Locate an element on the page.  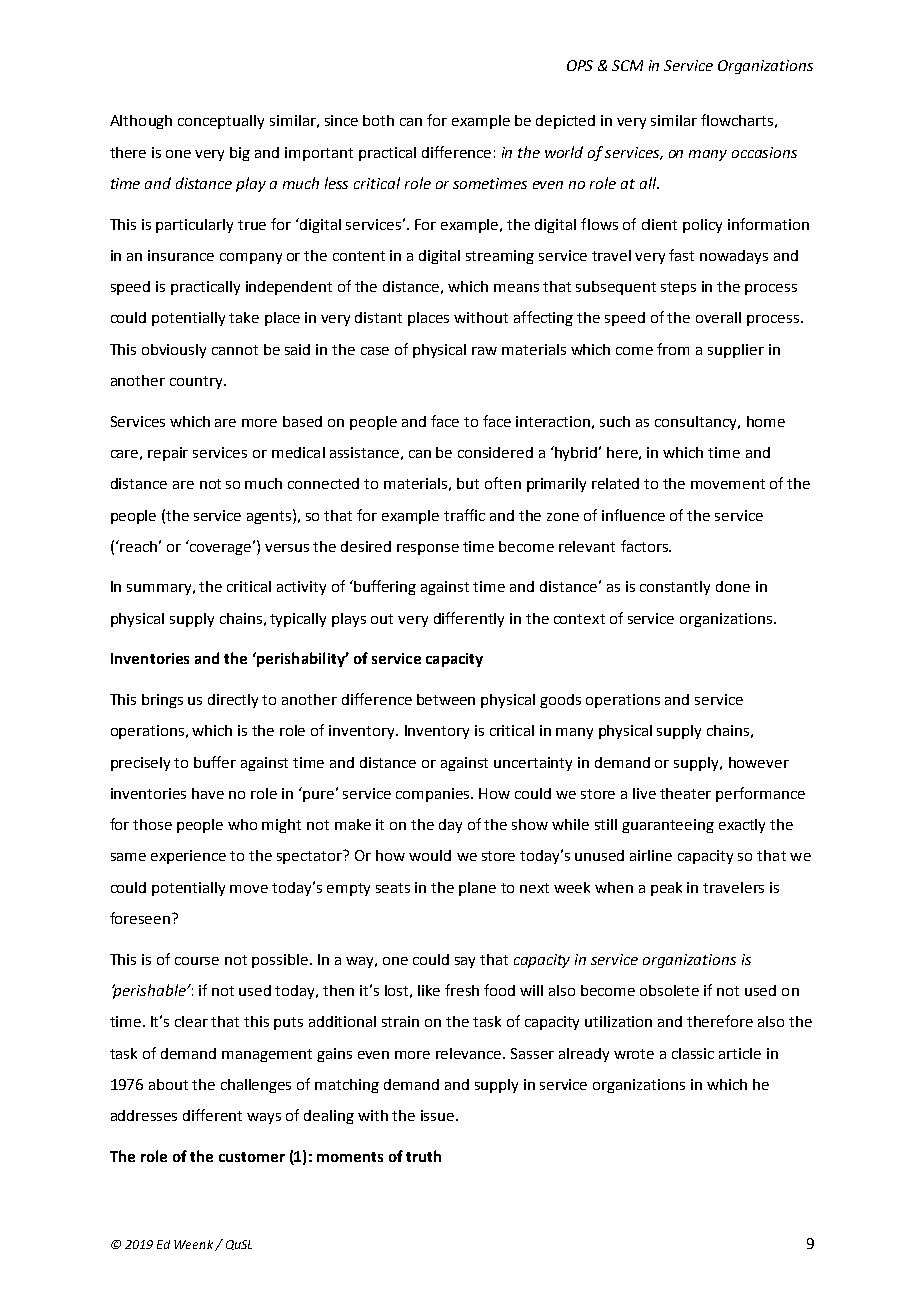
ways is located at coordinates (264, 1118).
